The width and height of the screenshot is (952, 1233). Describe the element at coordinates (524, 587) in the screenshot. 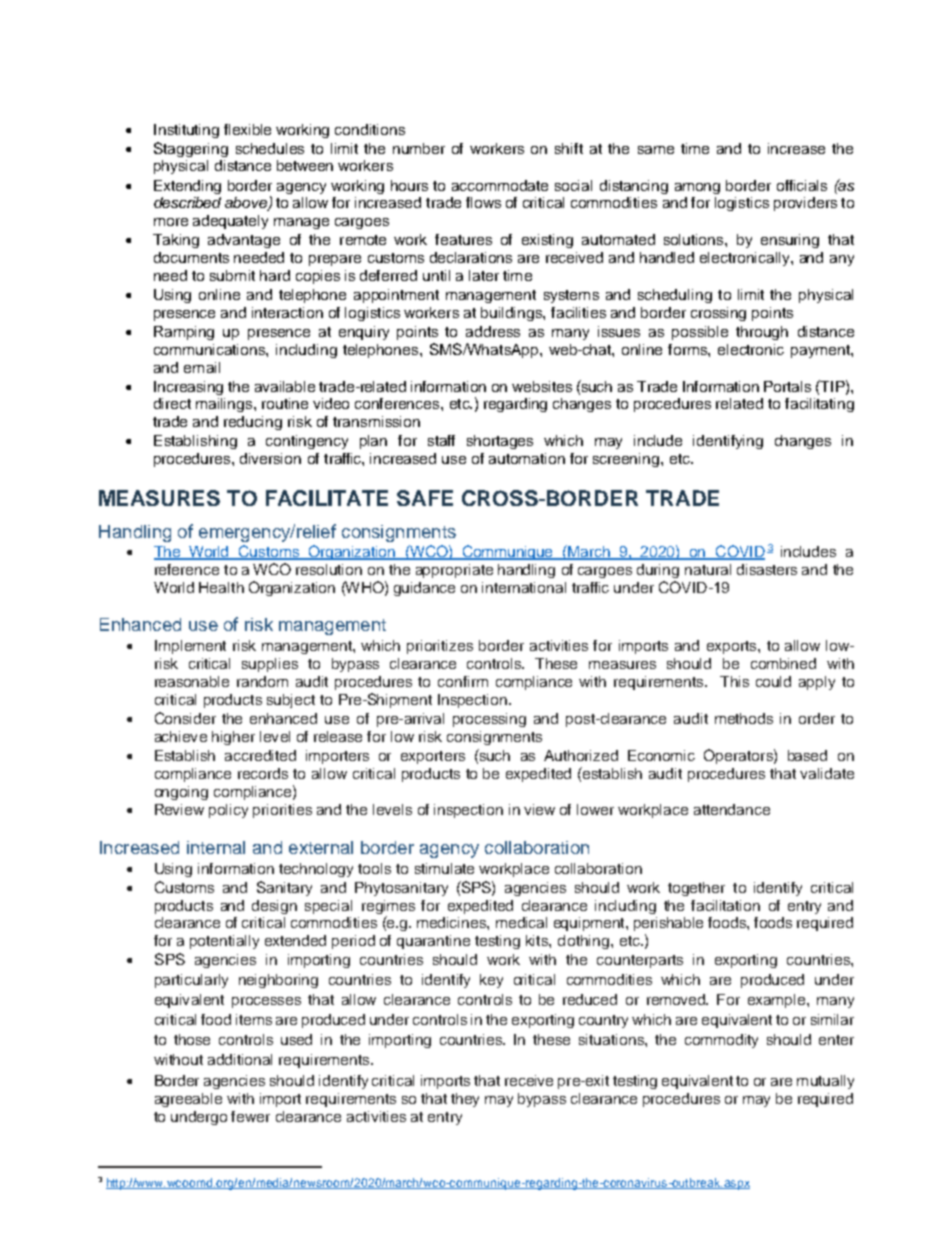

I see `international` at that location.
